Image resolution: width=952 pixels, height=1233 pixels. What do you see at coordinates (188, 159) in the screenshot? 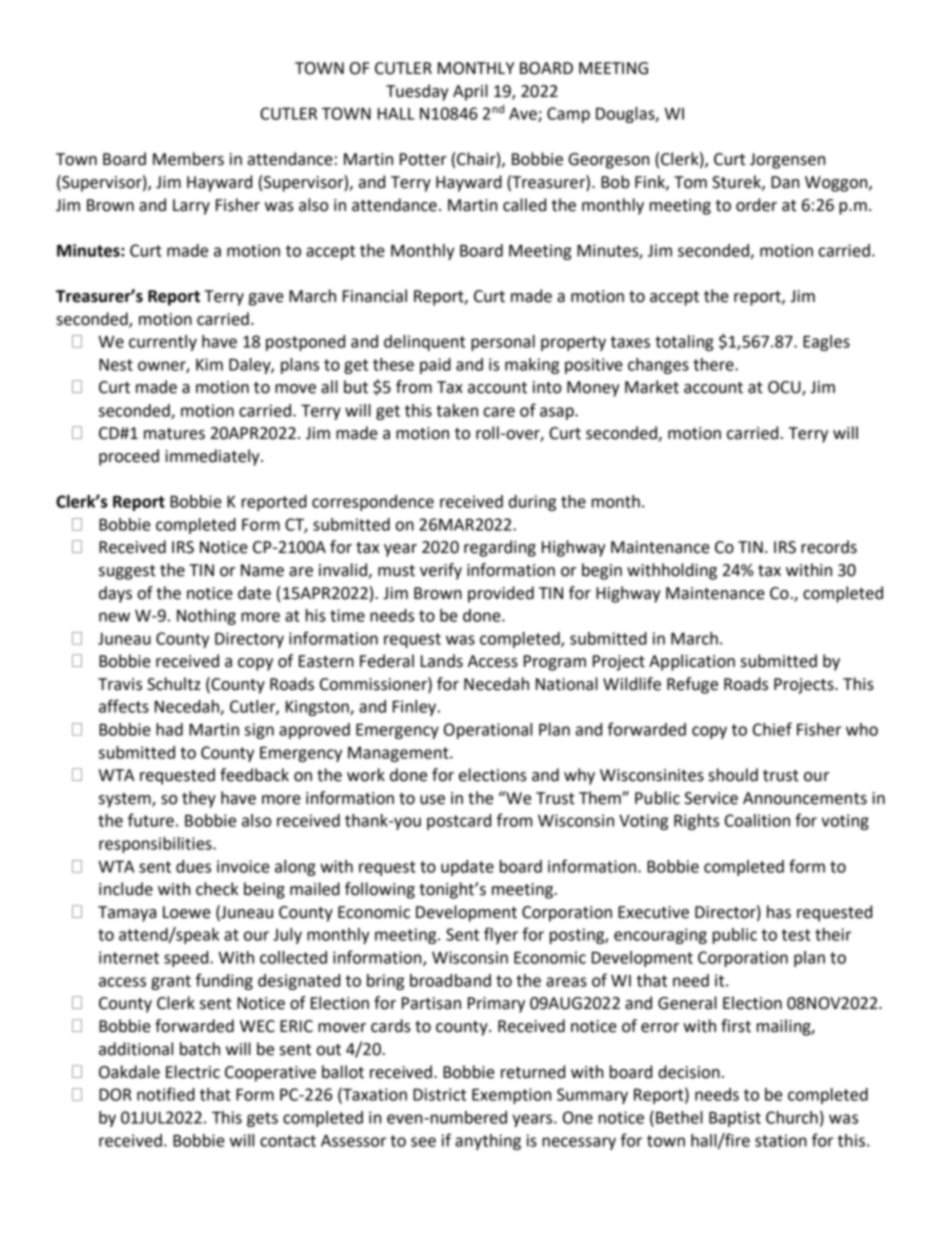
I see `Members` at bounding box center [188, 159].
